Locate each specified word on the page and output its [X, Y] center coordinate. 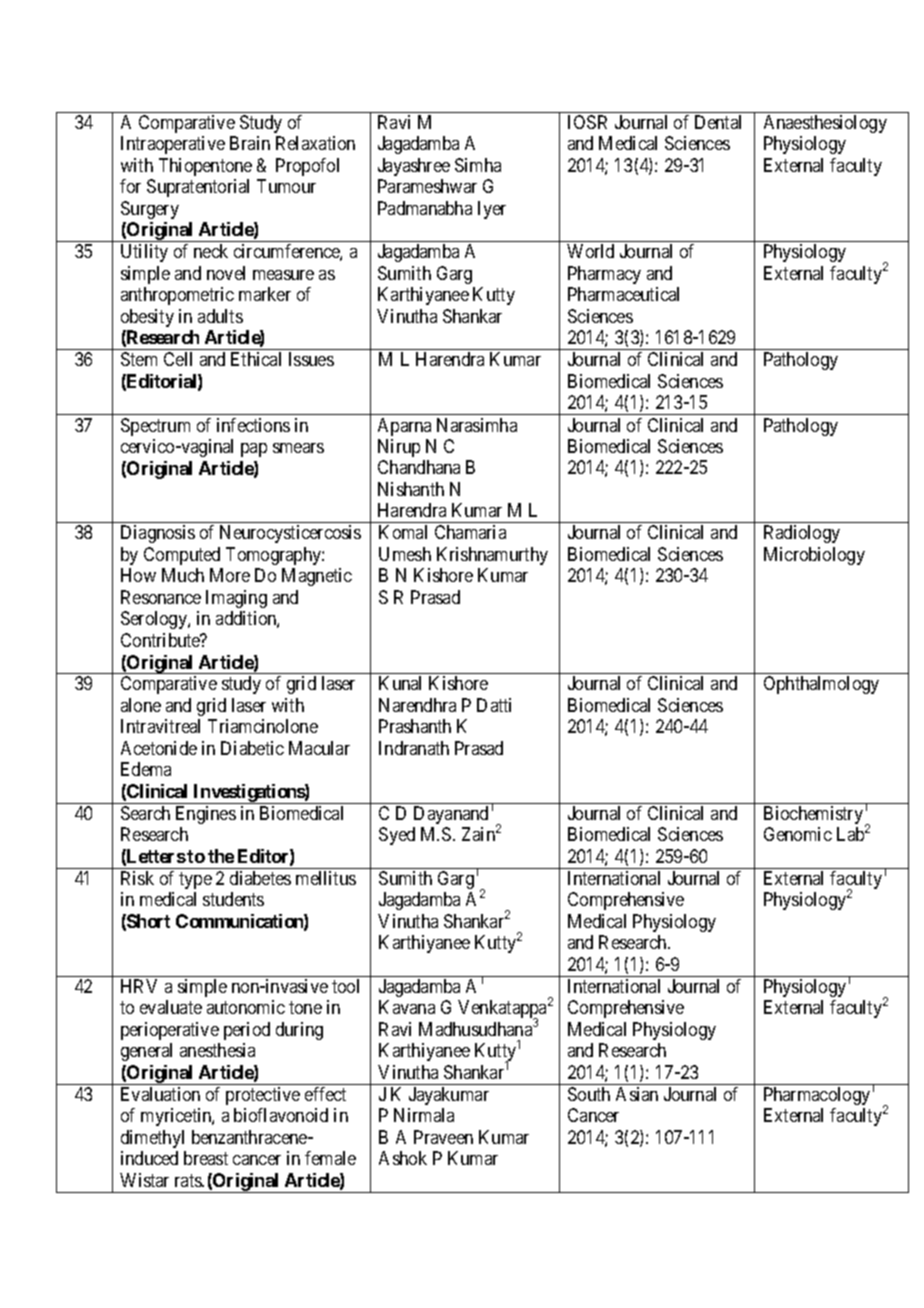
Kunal [400, 683]
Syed [397, 836]
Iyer [492, 210]
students [233, 899]
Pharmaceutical [623, 294]
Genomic [798, 834]
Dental [718, 122]
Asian [637, 1094]
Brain [250, 143]
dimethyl [152, 1139]
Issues [311, 359]
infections [253, 425]
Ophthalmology [821, 685]
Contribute [161, 640]
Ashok [403, 1158]
